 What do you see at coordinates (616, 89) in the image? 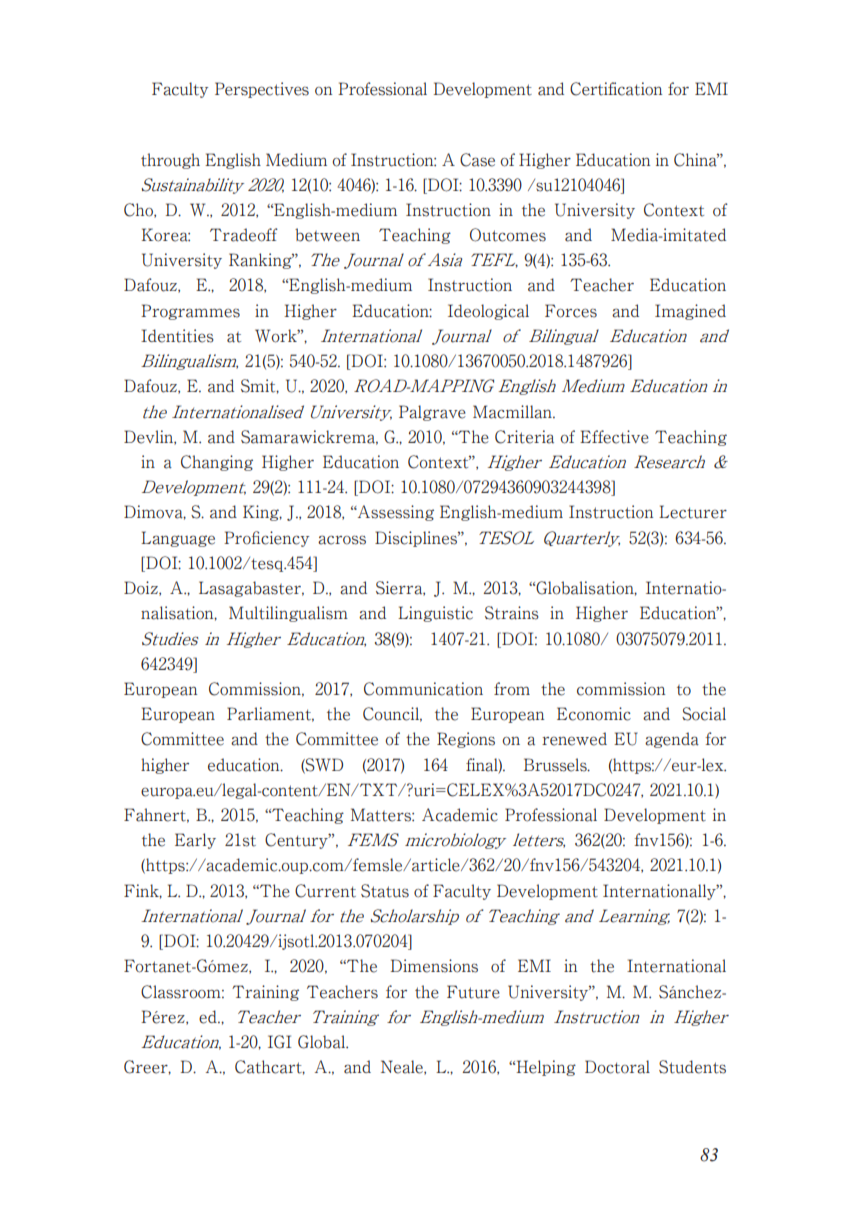
I see `Certification` at bounding box center [616, 89].
